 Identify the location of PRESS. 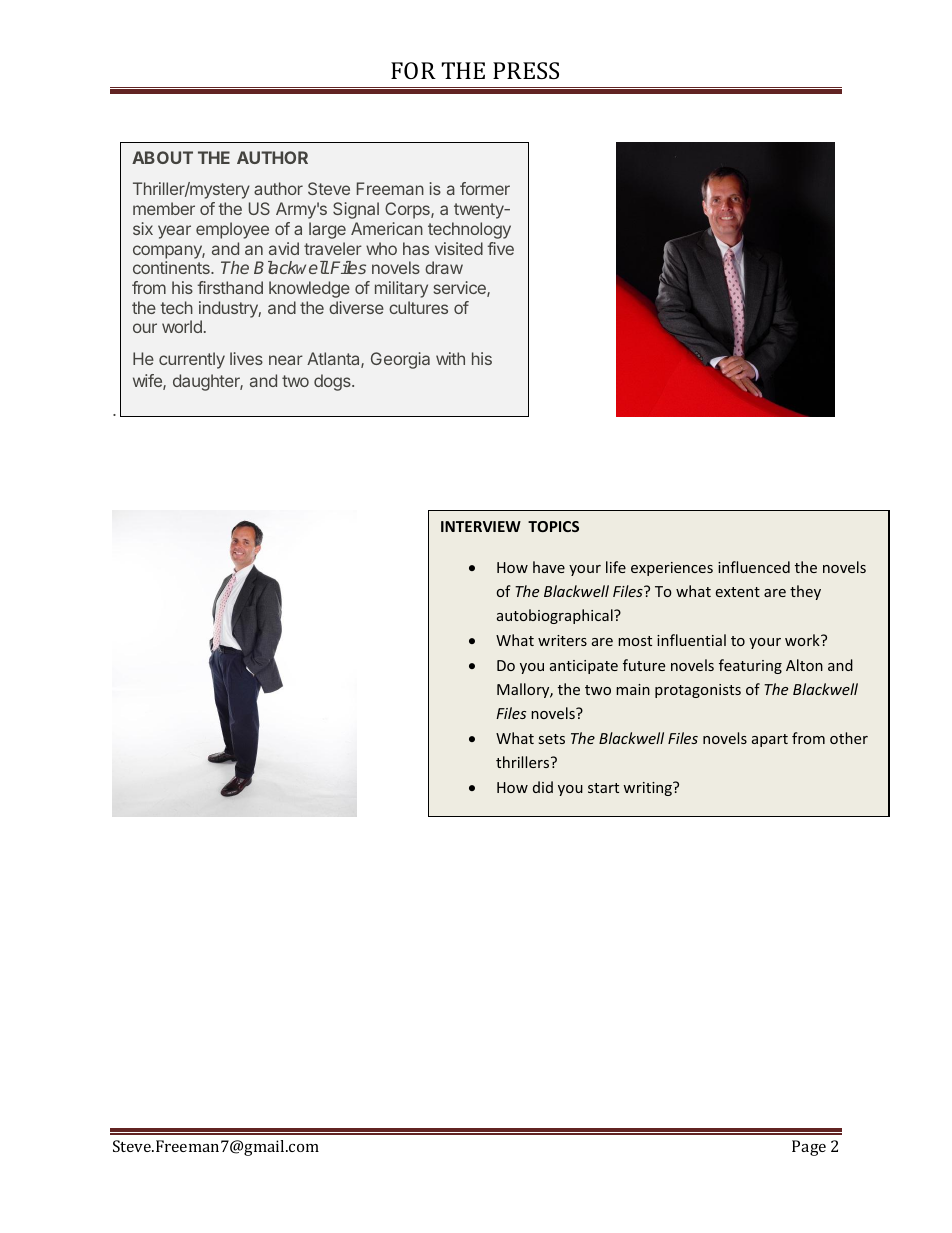
(526, 70).
